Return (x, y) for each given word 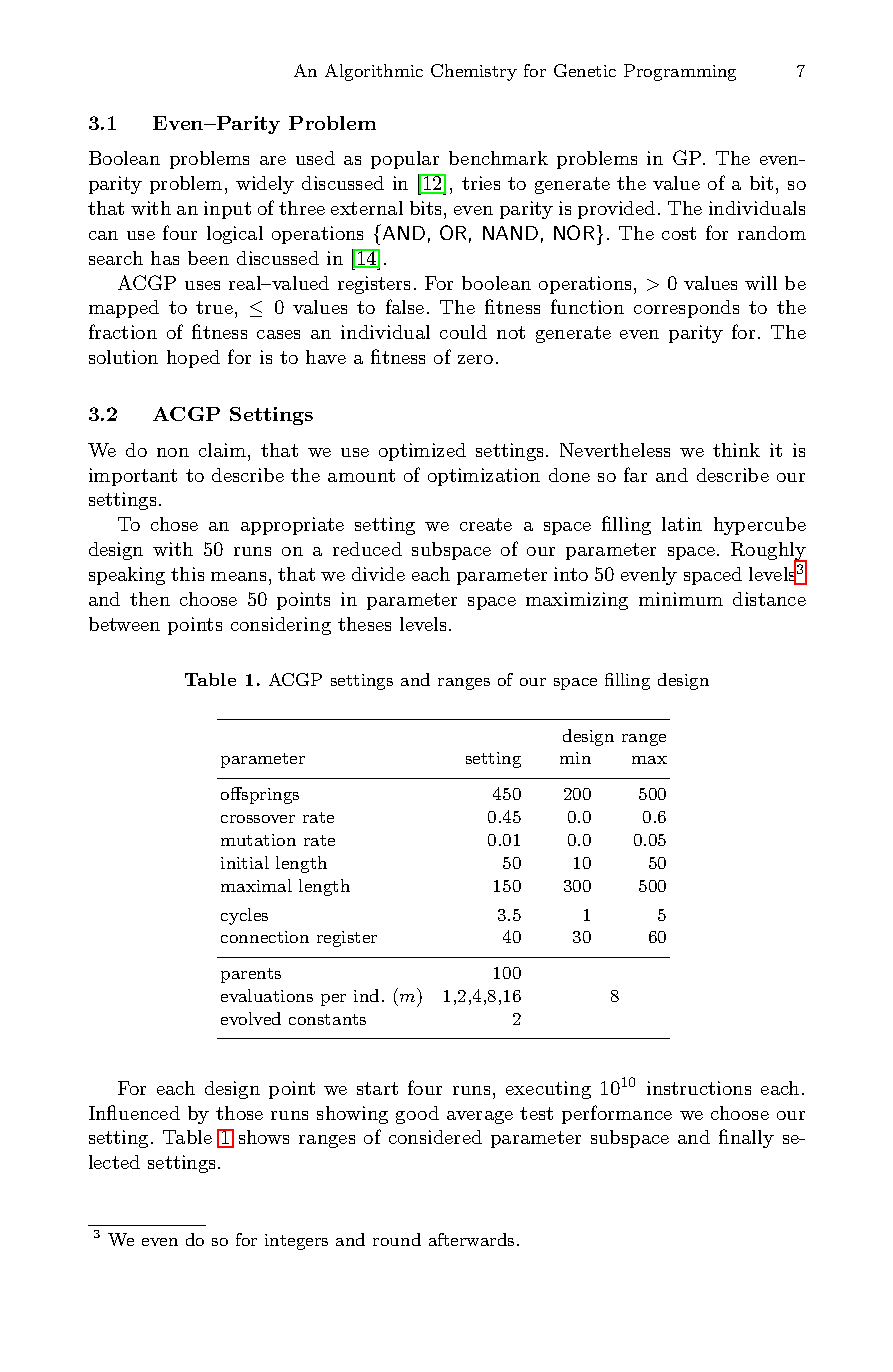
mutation (258, 840)
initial (245, 862)
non (173, 452)
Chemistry (474, 72)
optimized (422, 452)
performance (617, 1114)
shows (264, 1137)
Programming (680, 72)
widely (265, 185)
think (736, 450)
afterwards (471, 1239)
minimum (681, 599)
